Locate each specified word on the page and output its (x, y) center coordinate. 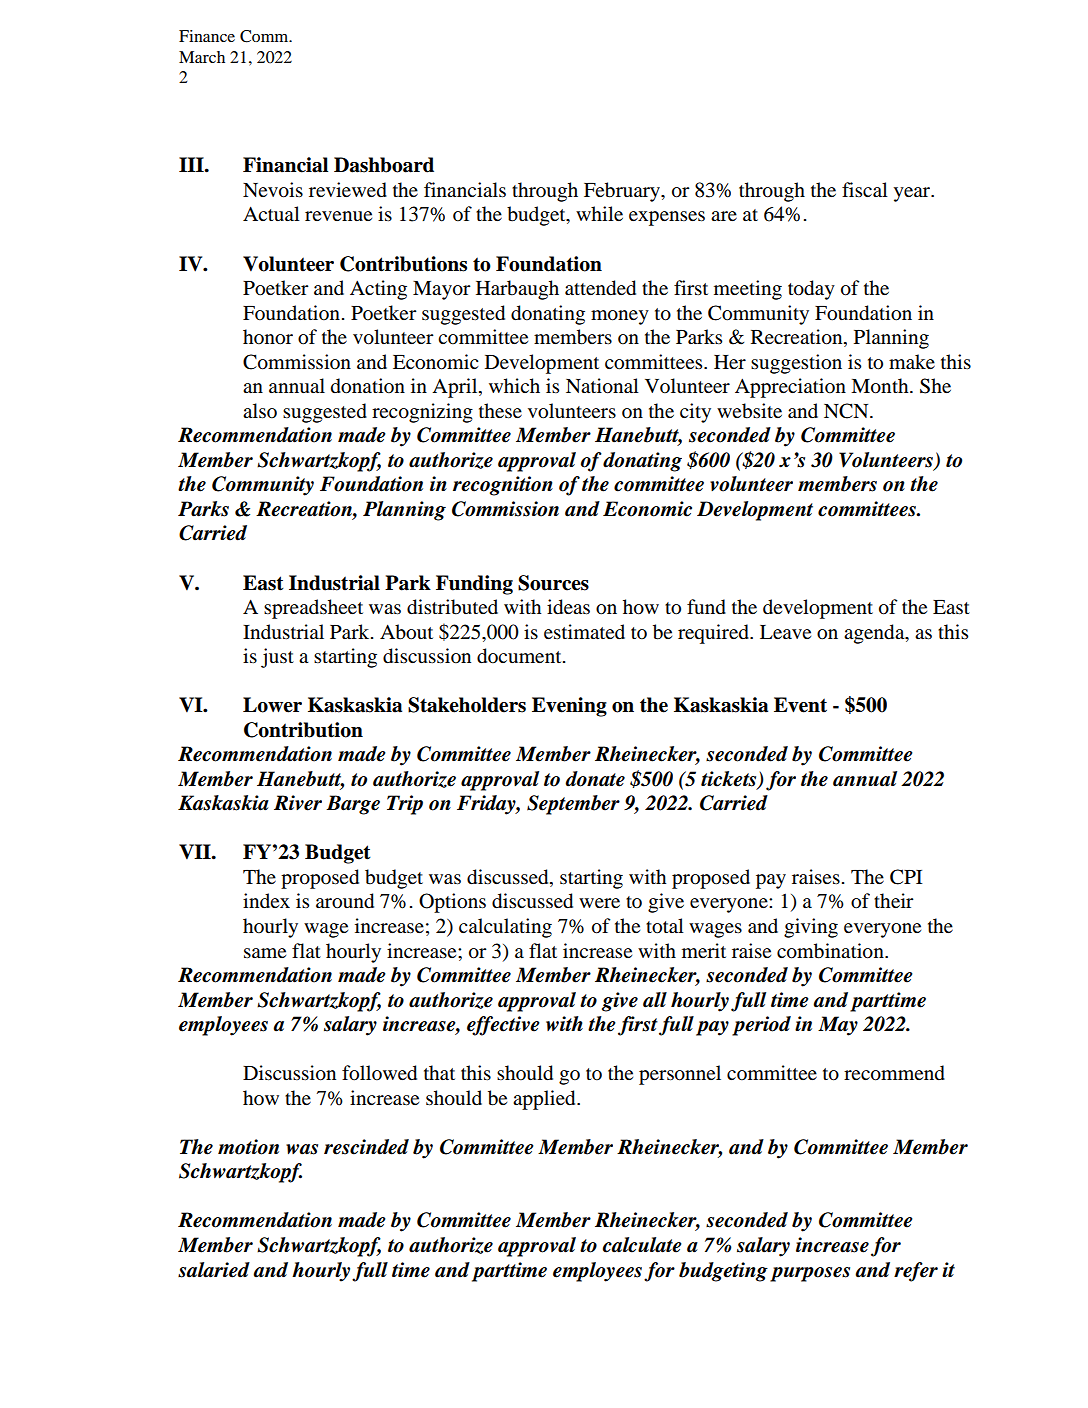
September (573, 805)
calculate (642, 1245)
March (202, 57)
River (298, 803)
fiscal (865, 189)
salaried (214, 1270)
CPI (906, 877)
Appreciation (790, 388)
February (623, 192)
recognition (503, 486)
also (260, 411)
